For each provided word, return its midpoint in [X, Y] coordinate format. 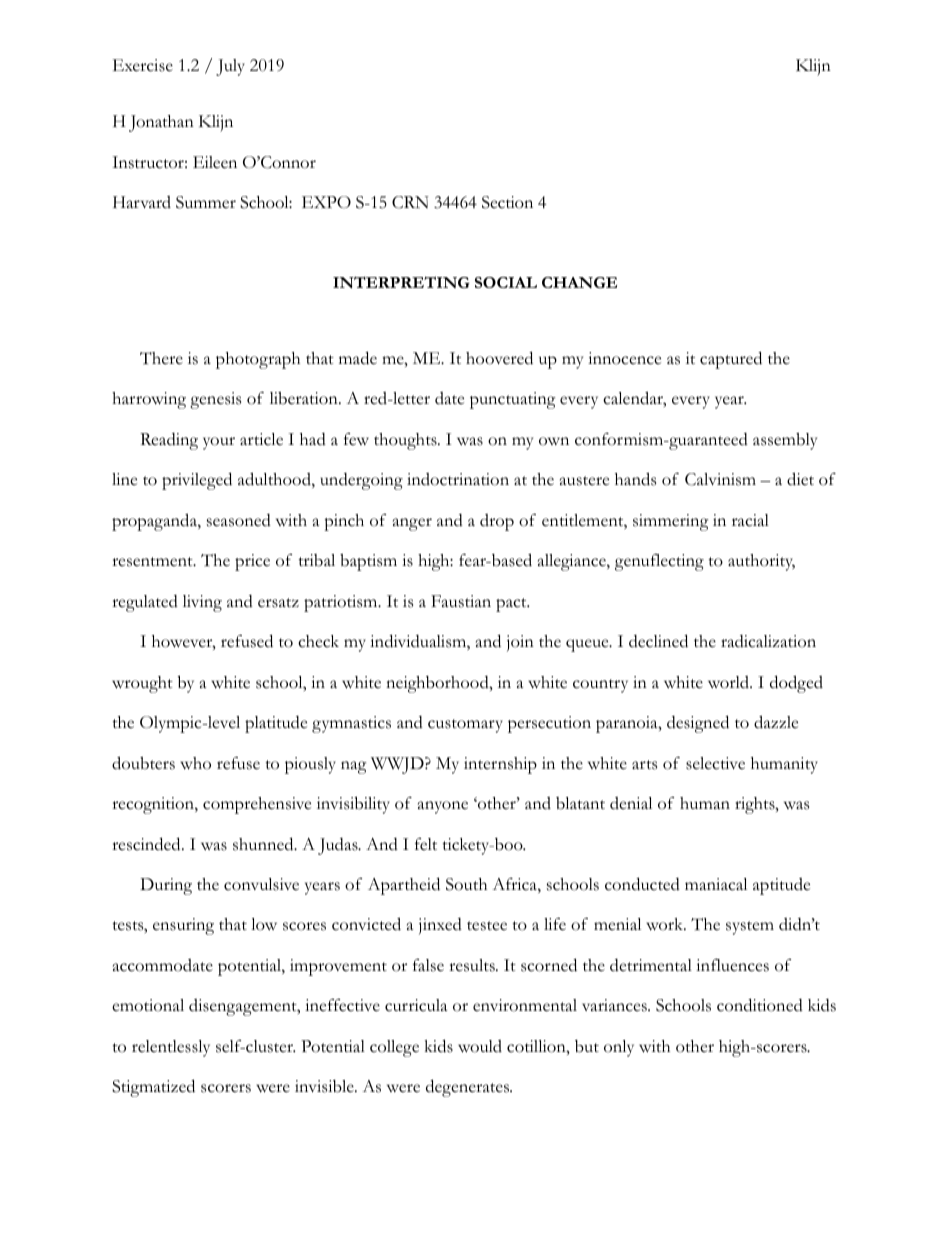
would [480, 1046]
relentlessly [171, 1048]
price [252, 562]
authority [761, 562]
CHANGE [579, 282]
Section [507, 202]
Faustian [461, 601]
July [230, 67]
